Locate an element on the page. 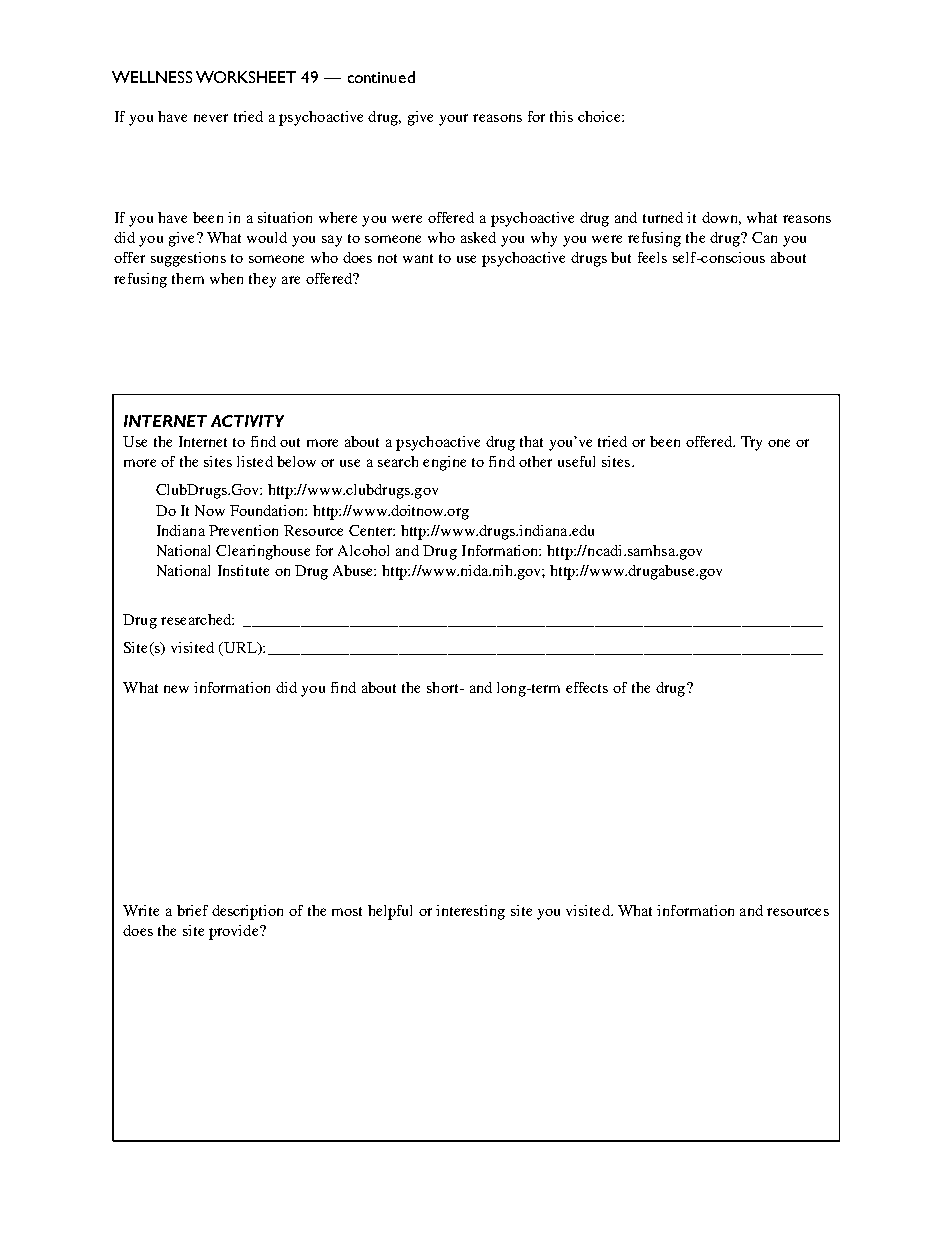  choice is located at coordinates (600, 116).
